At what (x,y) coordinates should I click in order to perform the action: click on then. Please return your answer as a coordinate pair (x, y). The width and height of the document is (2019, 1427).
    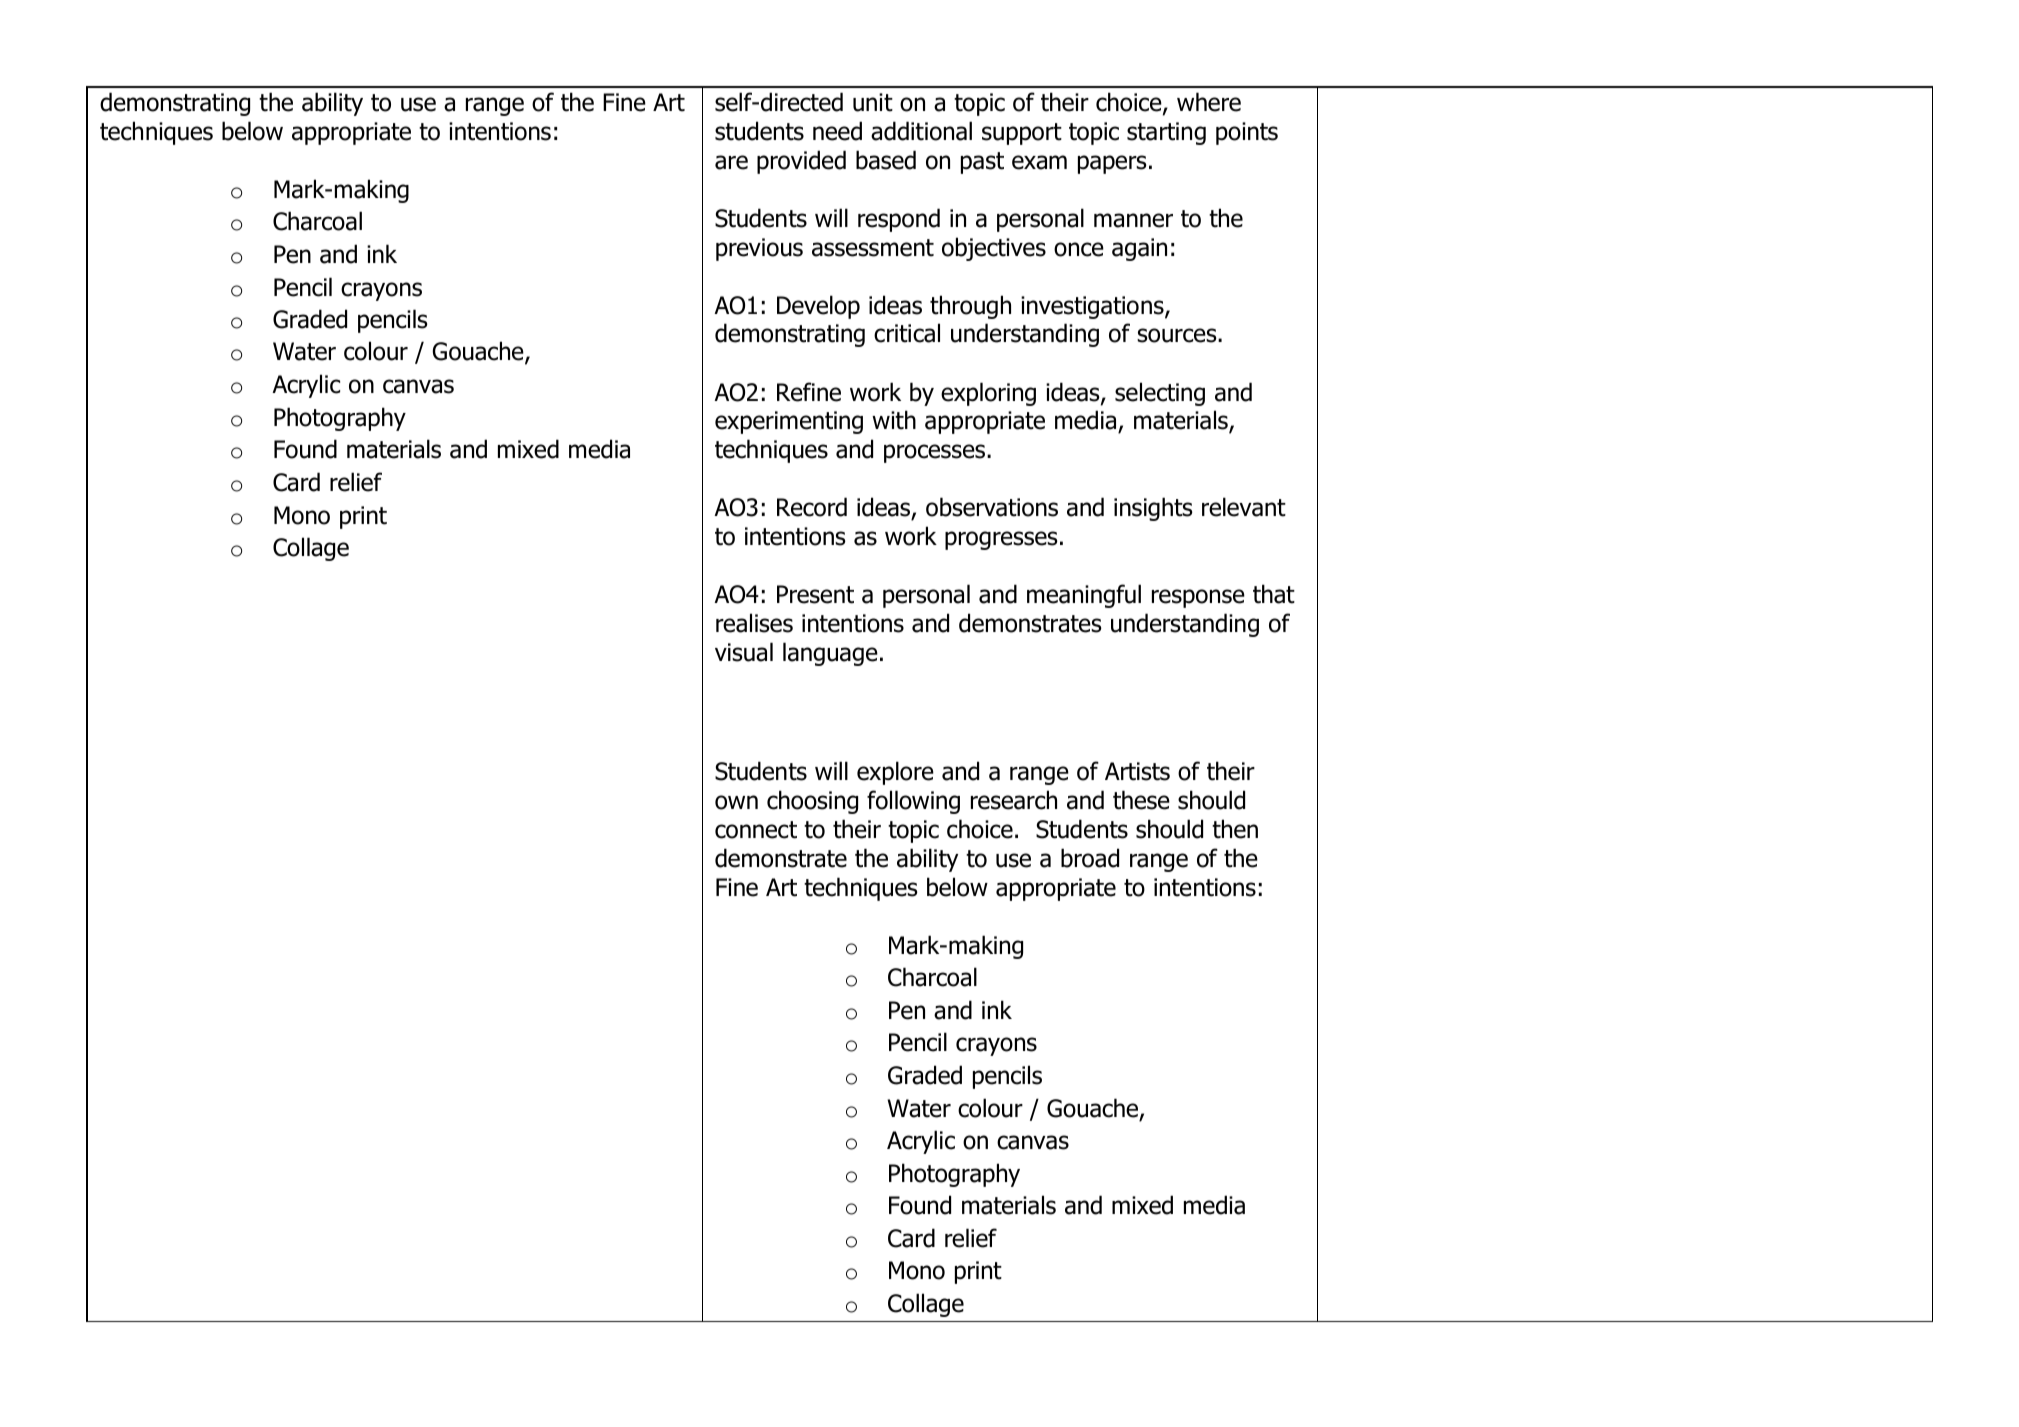
    Looking at the image, I should click on (1235, 829).
